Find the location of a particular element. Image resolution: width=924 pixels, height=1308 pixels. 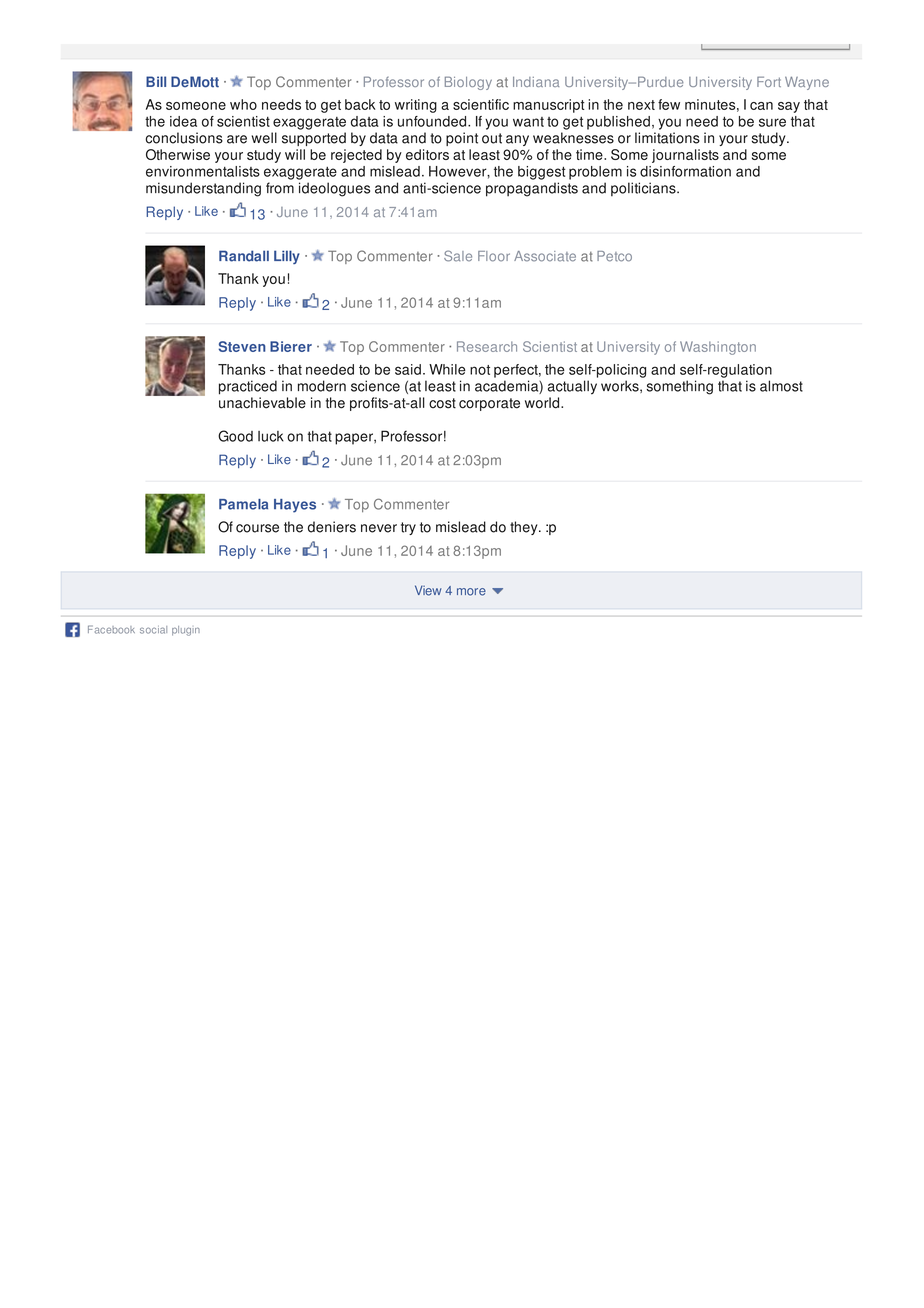

who is located at coordinates (243, 104).
